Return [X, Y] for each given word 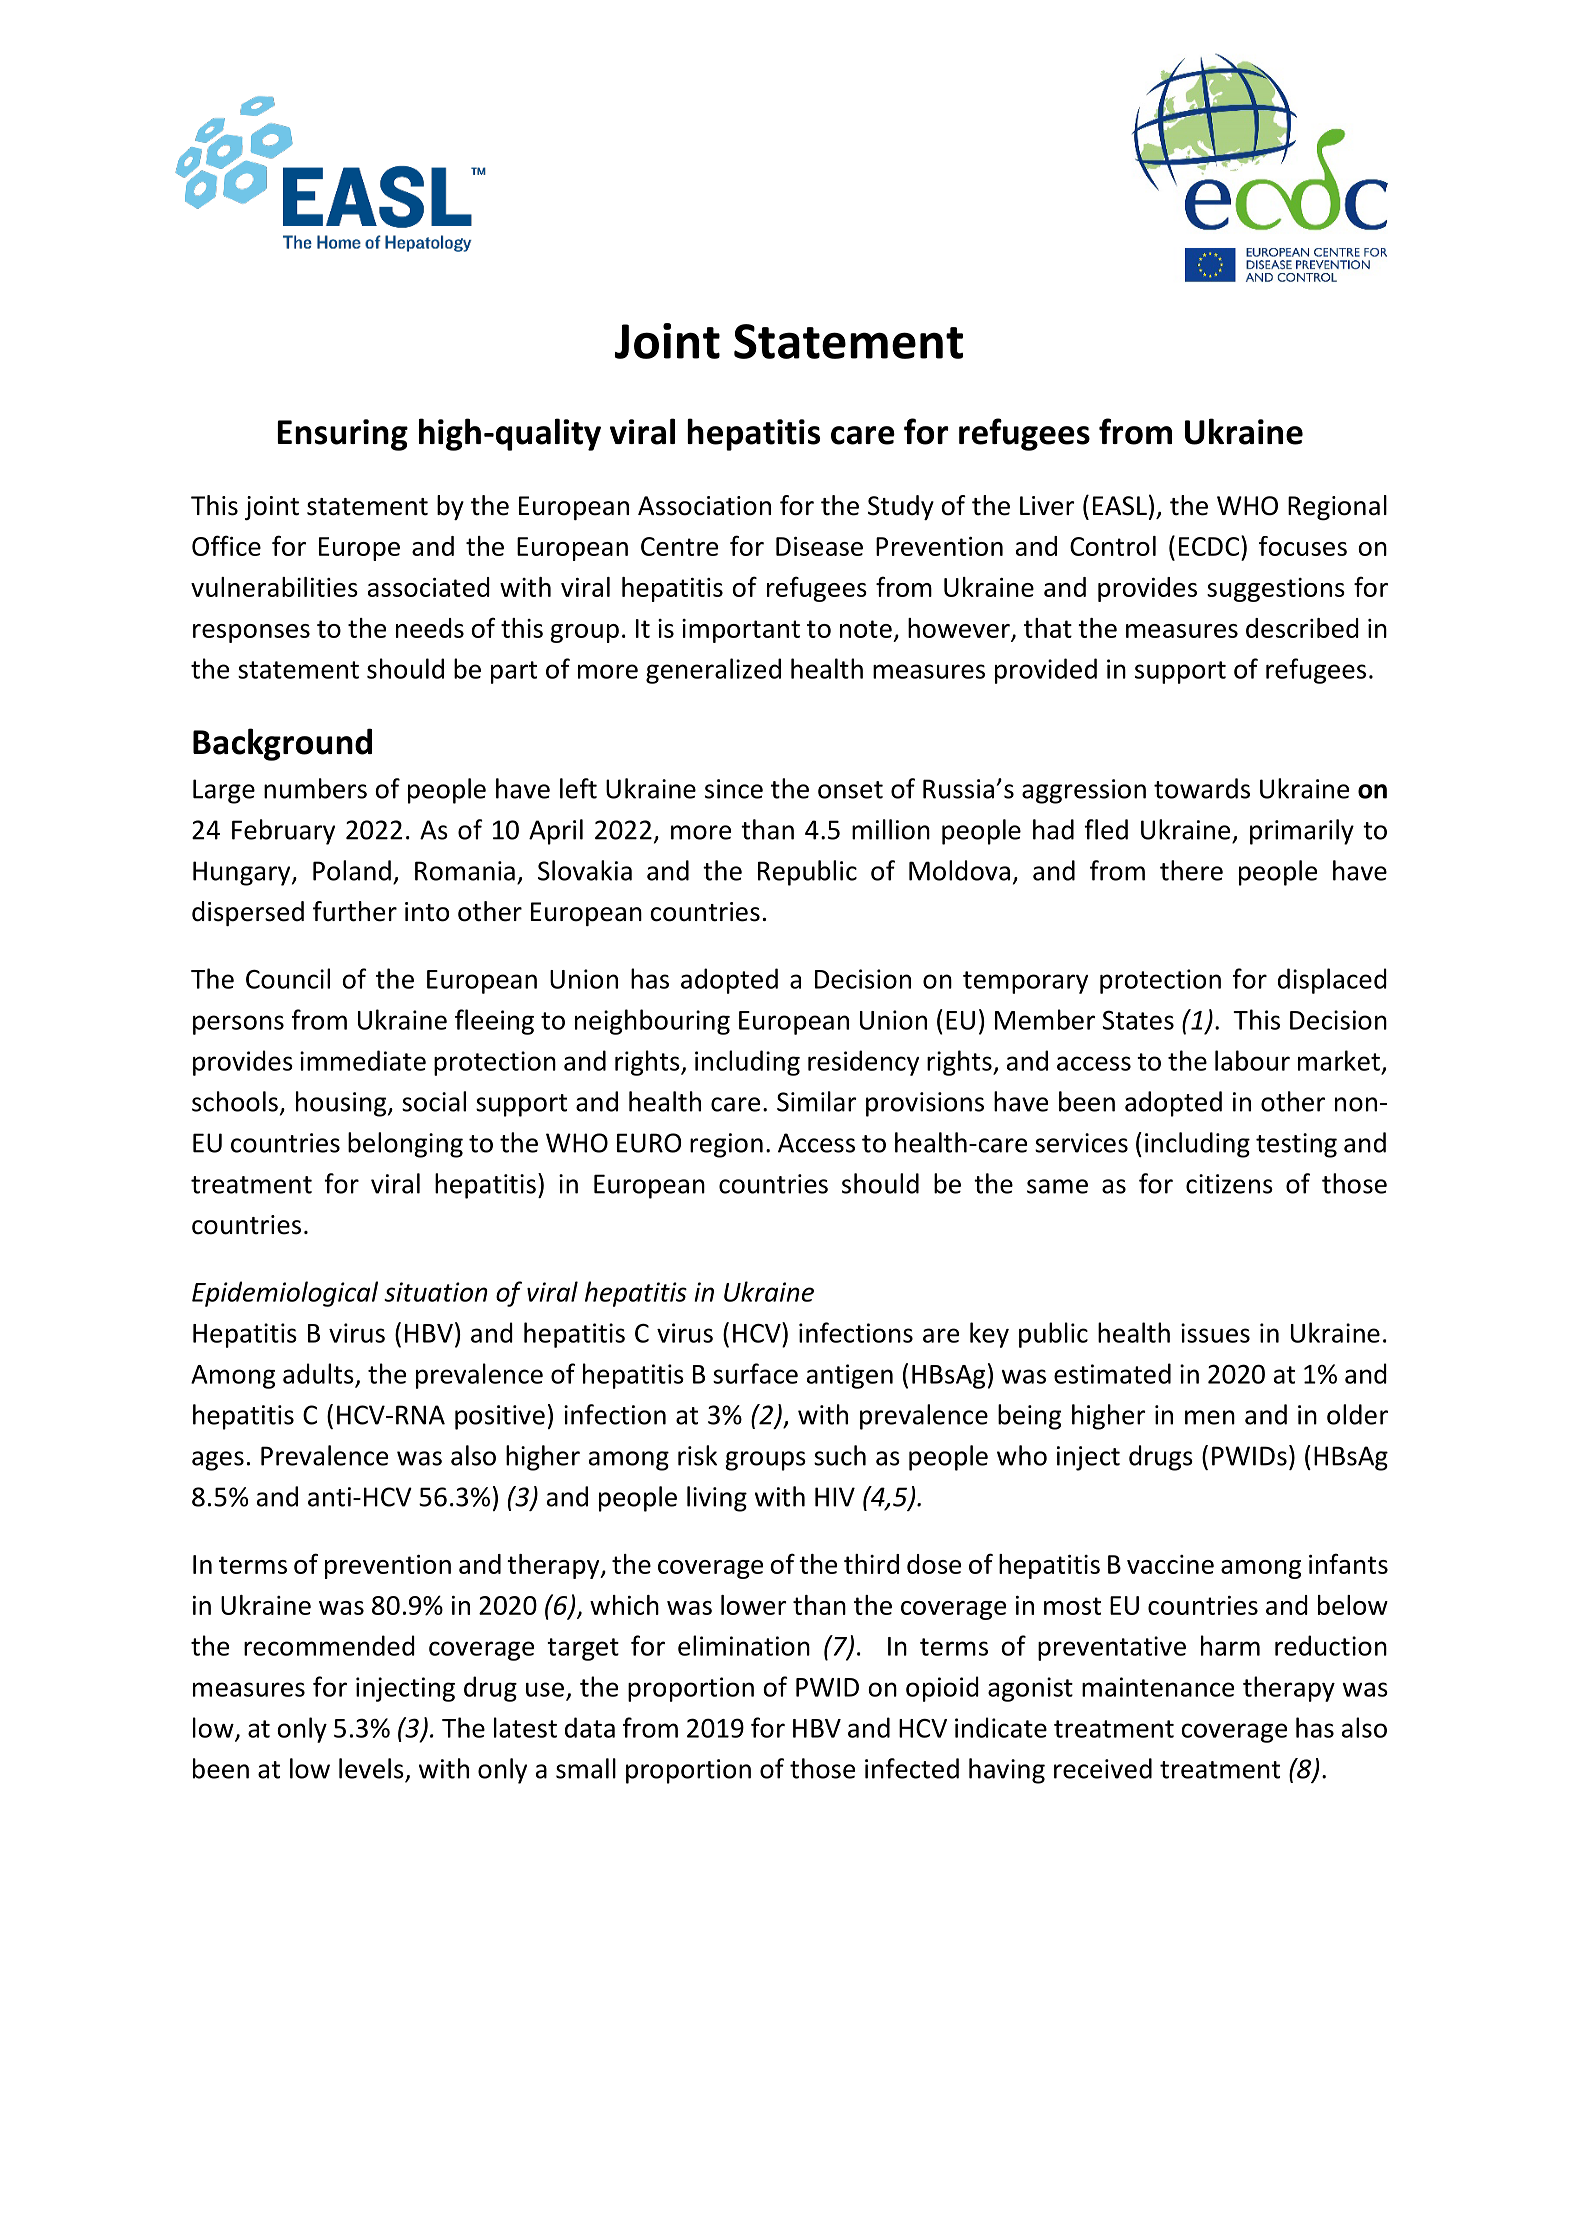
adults [318, 1373]
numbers [315, 788]
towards [1202, 788]
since [734, 789]
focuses [1303, 546]
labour [1252, 1060]
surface [755, 1373]
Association [704, 506]
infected [912, 1768]
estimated [1112, 1373]
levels [371, 1768]
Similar [816, 1101]
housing [342, 1104]
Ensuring [343, 435]
